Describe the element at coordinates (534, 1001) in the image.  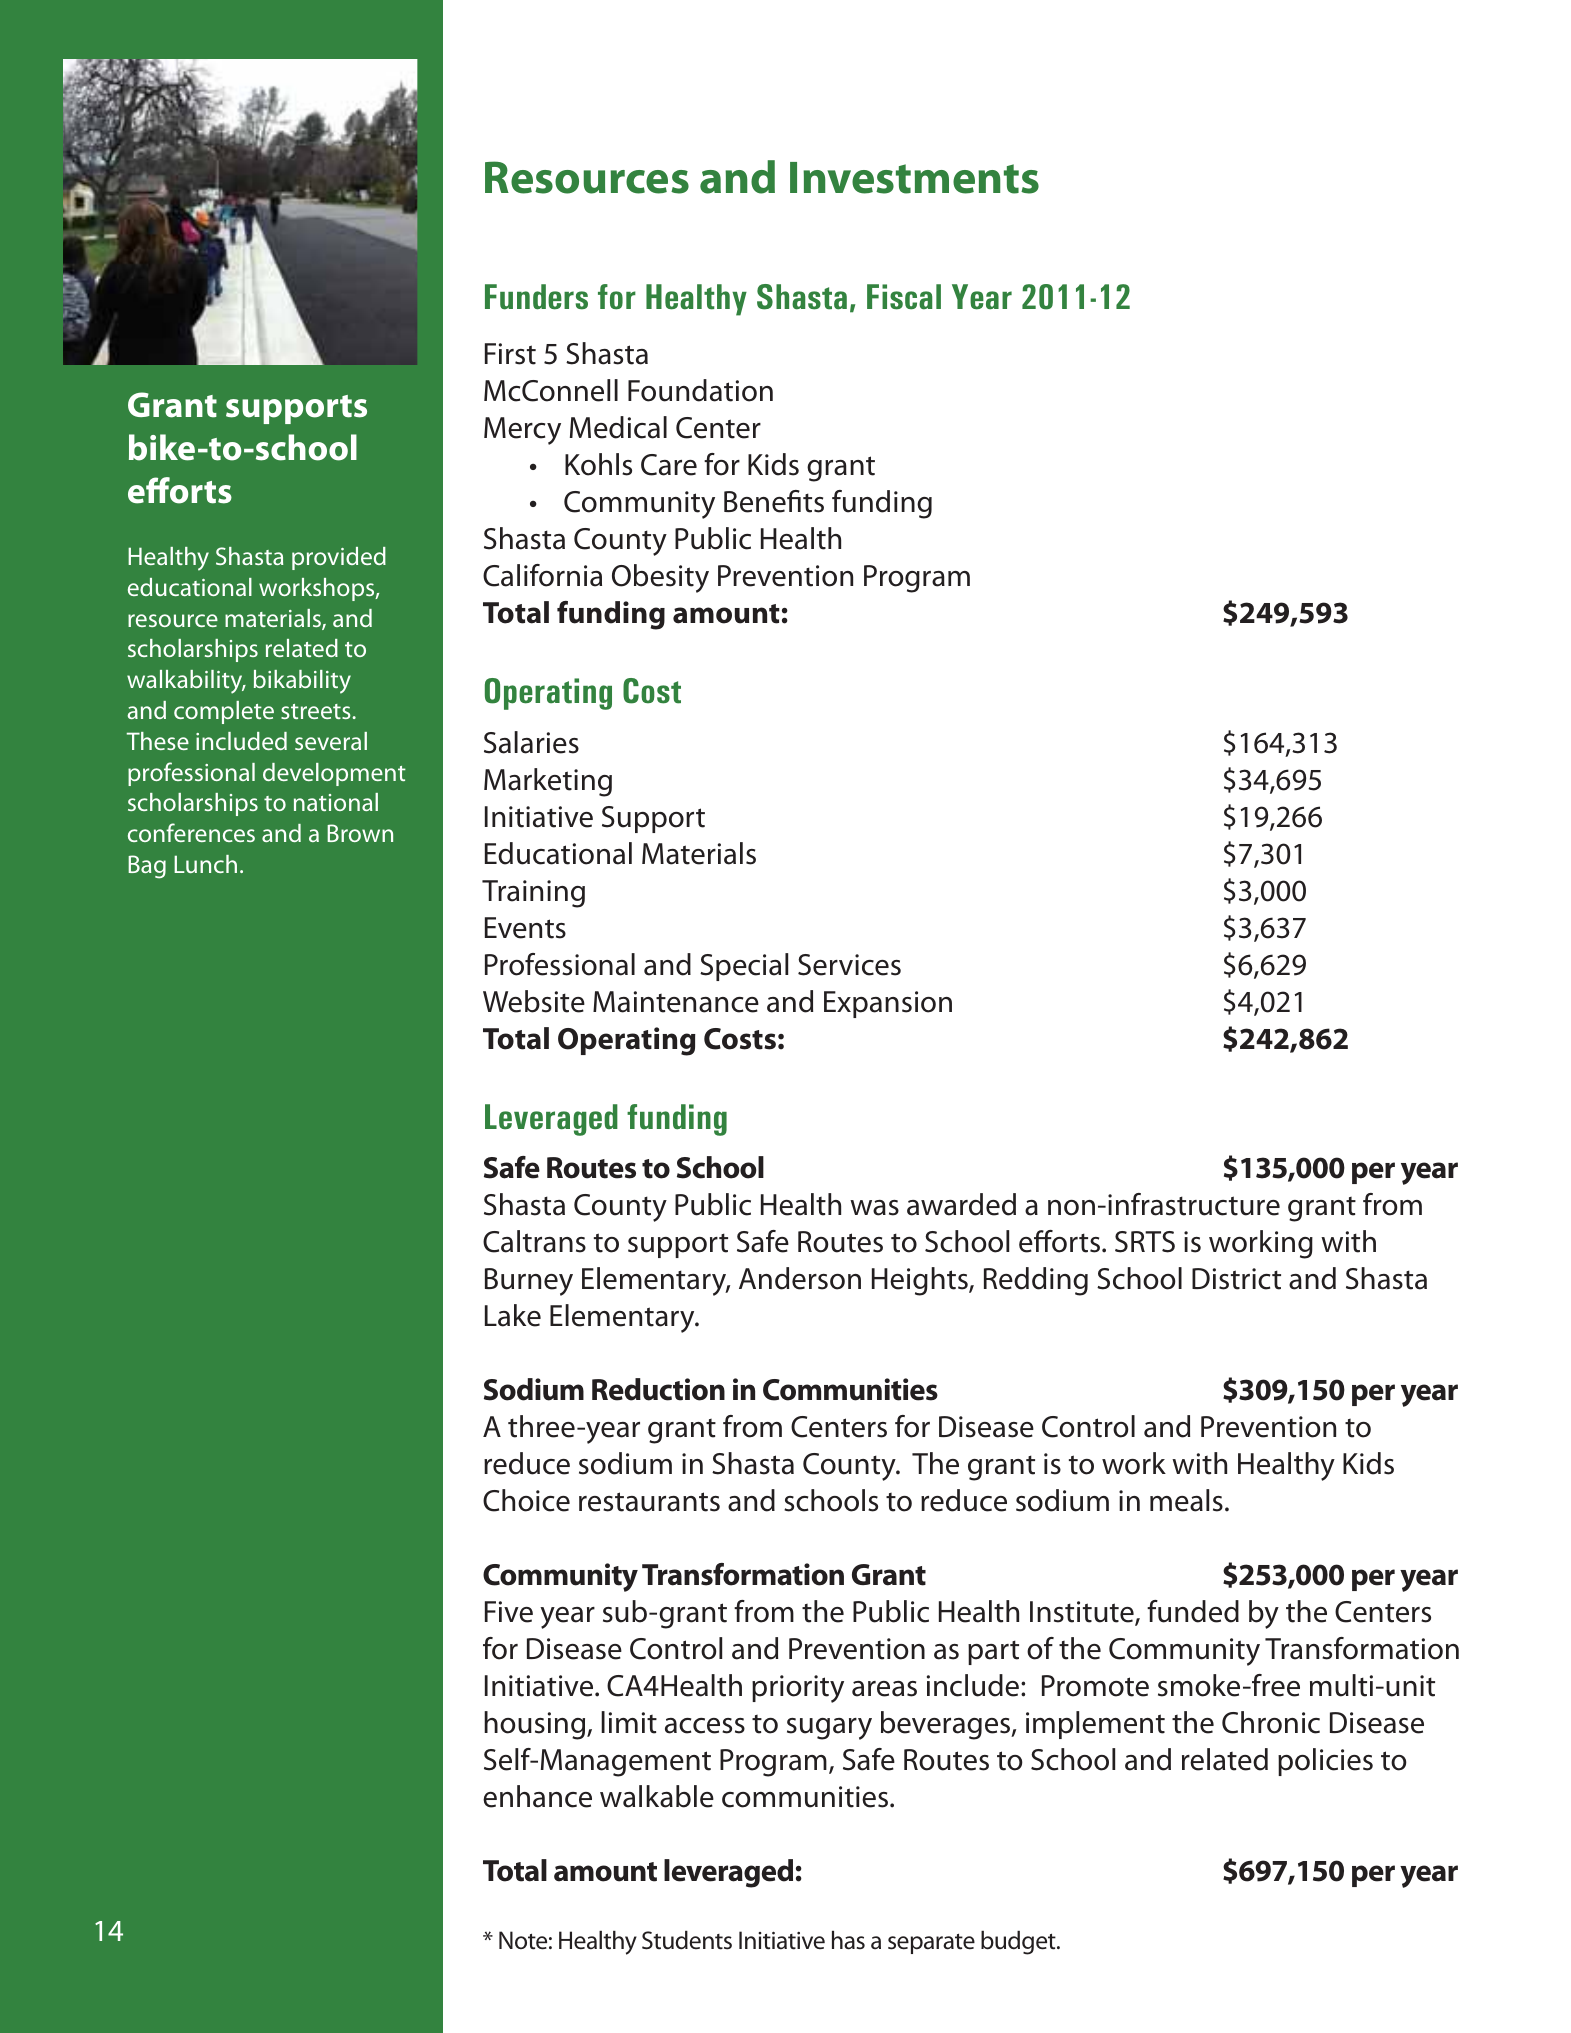
I see `Website` at that location.
